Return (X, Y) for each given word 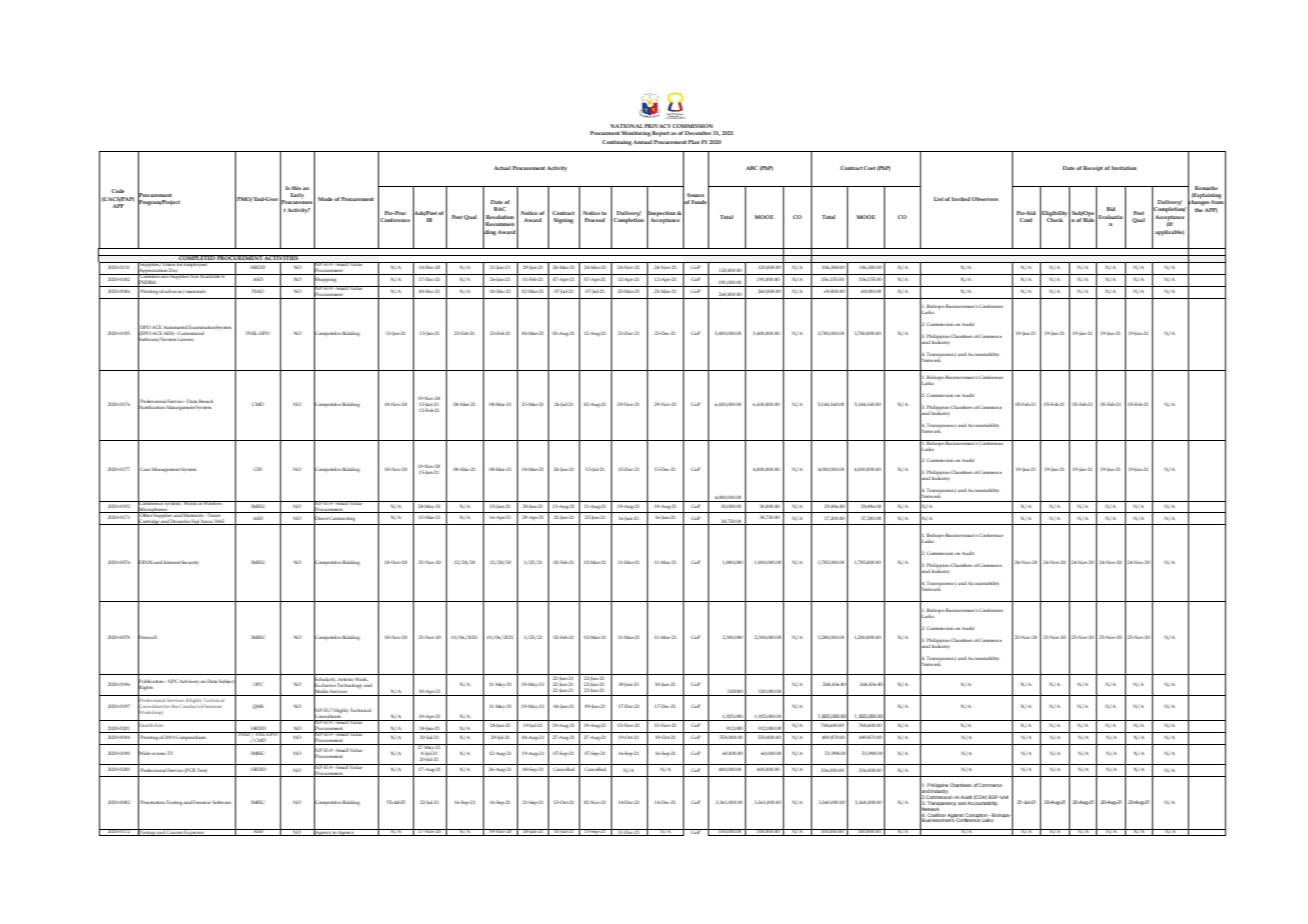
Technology (350, 687)
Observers (985, 199)
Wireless (213, 503)
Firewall (147, 638)
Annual (642, 142)
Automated (175, 328)
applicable (1169, 233)
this (296, 188)
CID (257, 469)
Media (321, 692)
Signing (563, 221)
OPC (258, 684)
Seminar (213, 706)
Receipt (1093, 169)
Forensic (202, 802)
